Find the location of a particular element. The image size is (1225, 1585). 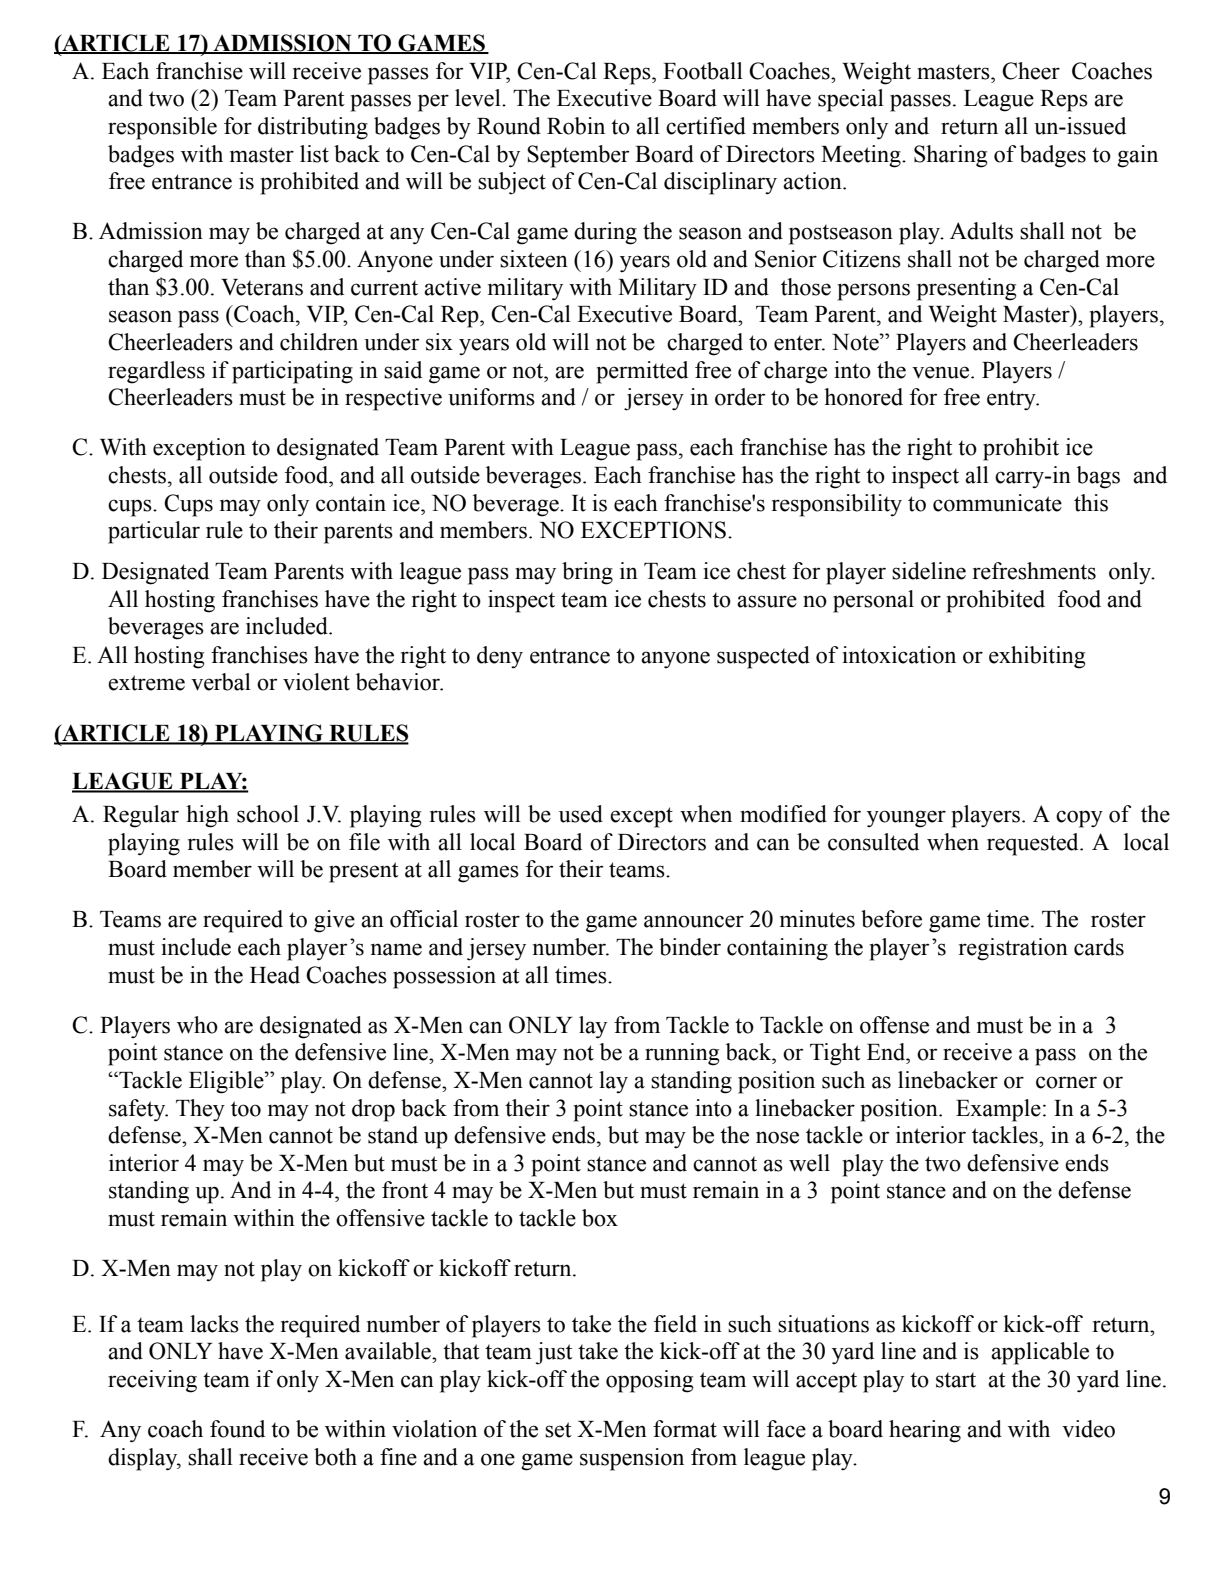

video is located at coordinates (1088, 1429).
